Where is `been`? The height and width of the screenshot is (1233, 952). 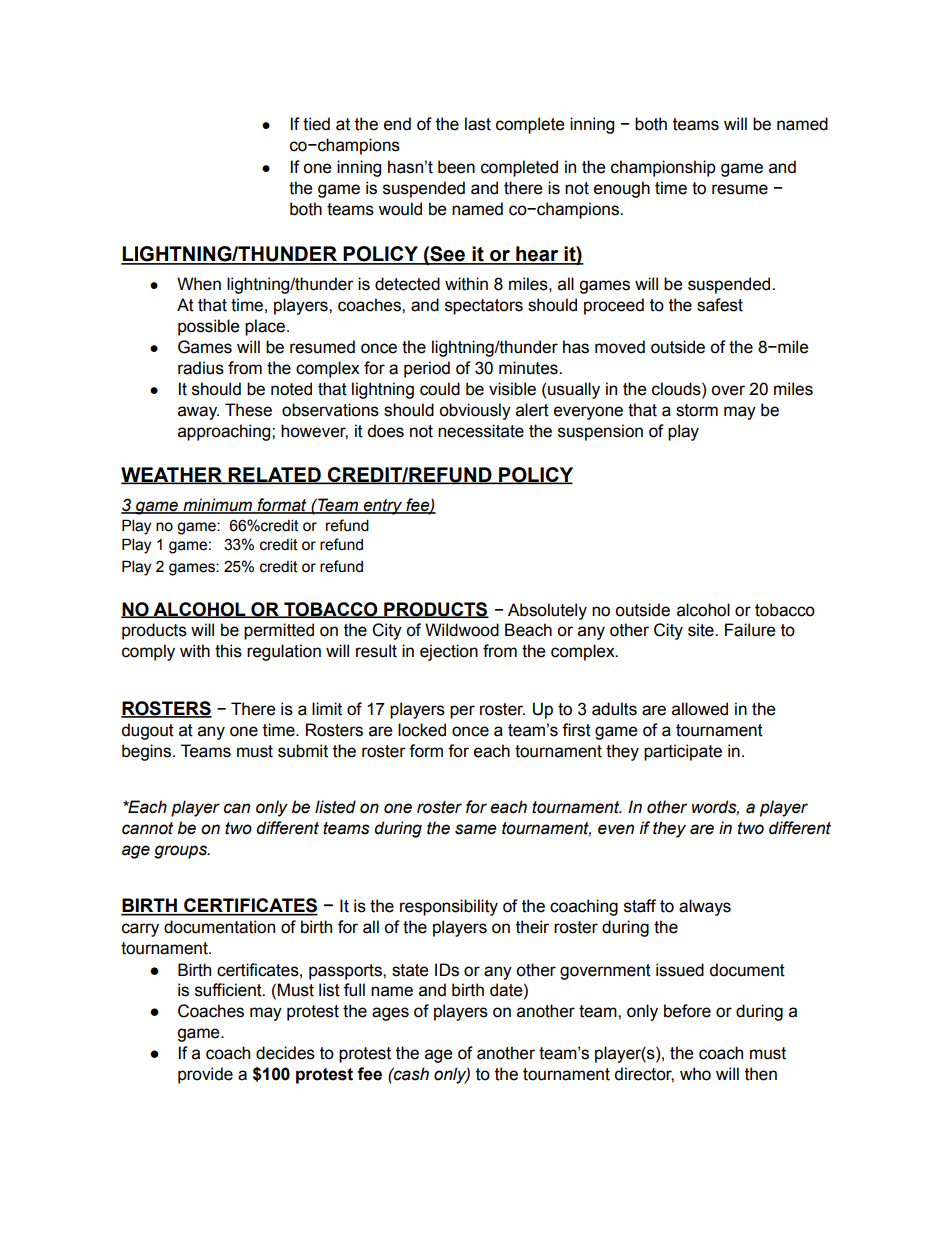
been is located at coordinates (456, 167).
